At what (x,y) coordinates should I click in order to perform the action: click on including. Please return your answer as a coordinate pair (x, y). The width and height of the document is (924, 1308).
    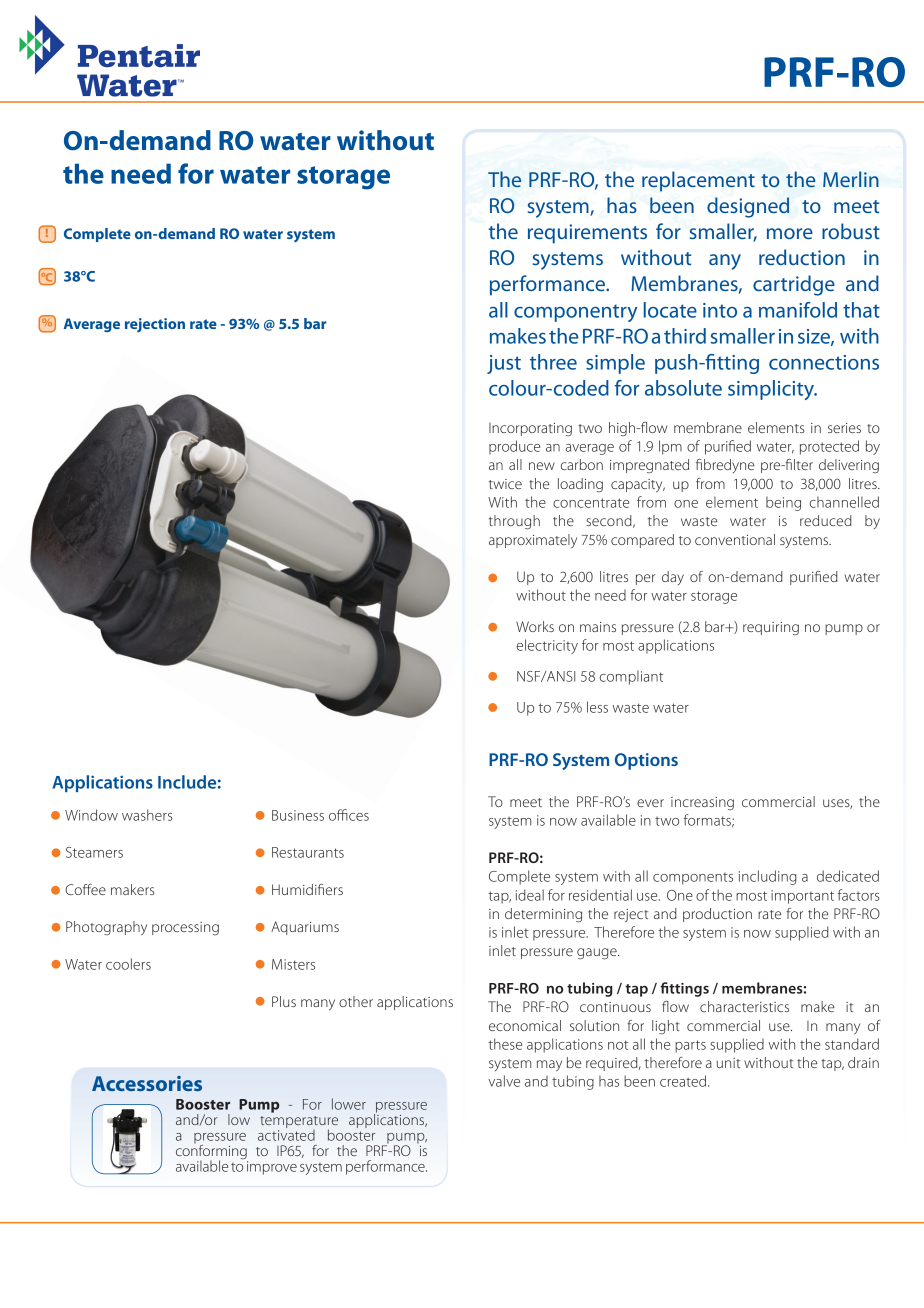
    Looking at the image, I should click on (768, 877).
